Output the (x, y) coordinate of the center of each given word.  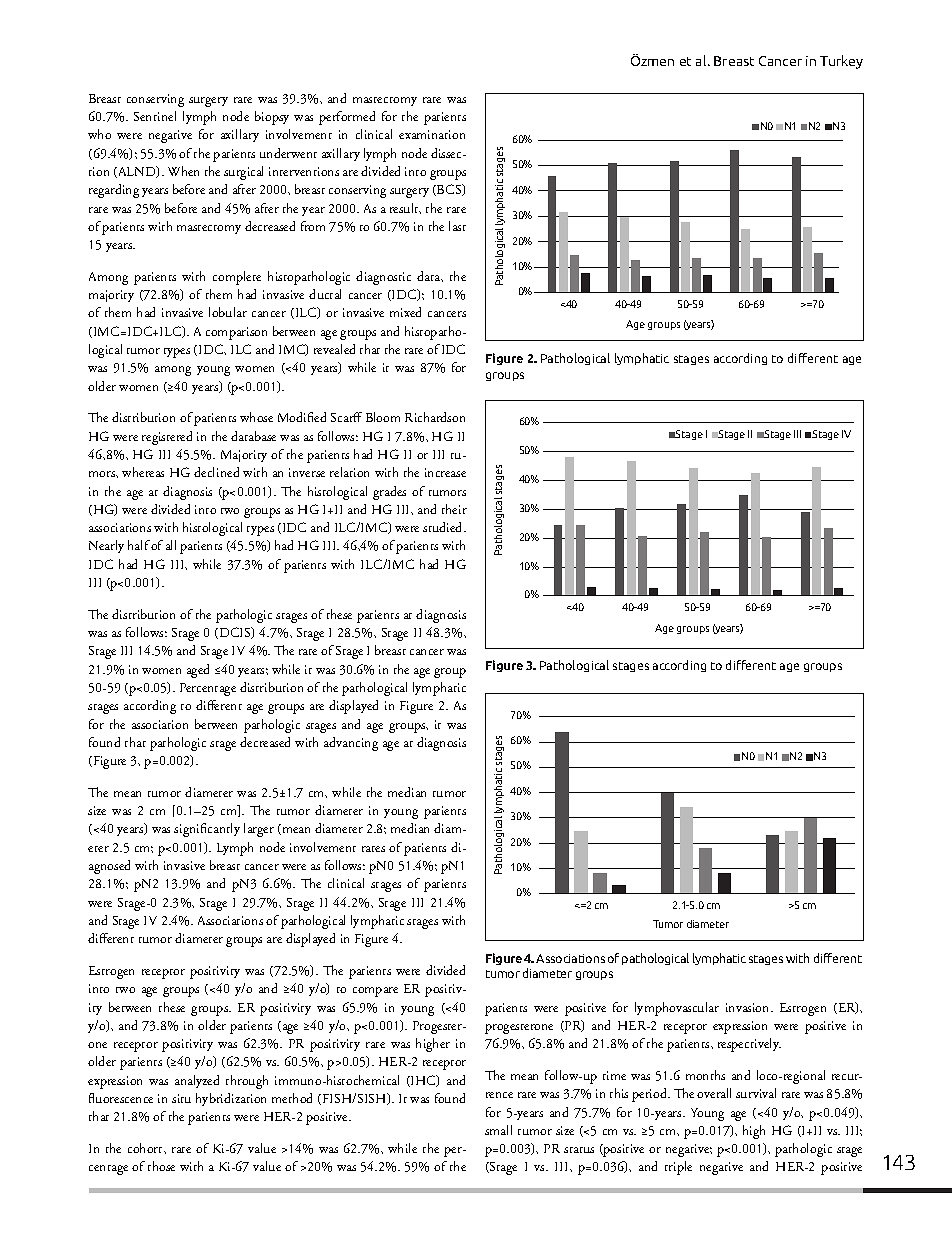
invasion (749, 1007)
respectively (749, 1045)
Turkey (841, 62)
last (457, 226)
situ (181, 1098)
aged (198, 671)
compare (375, 992)
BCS (449, 190)
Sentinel (155, 116)
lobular (228, 312)
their (454, 509)
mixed (405, 312)
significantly (207, 830)
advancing (351, 744)
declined (216, 472)
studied (444, 527)
